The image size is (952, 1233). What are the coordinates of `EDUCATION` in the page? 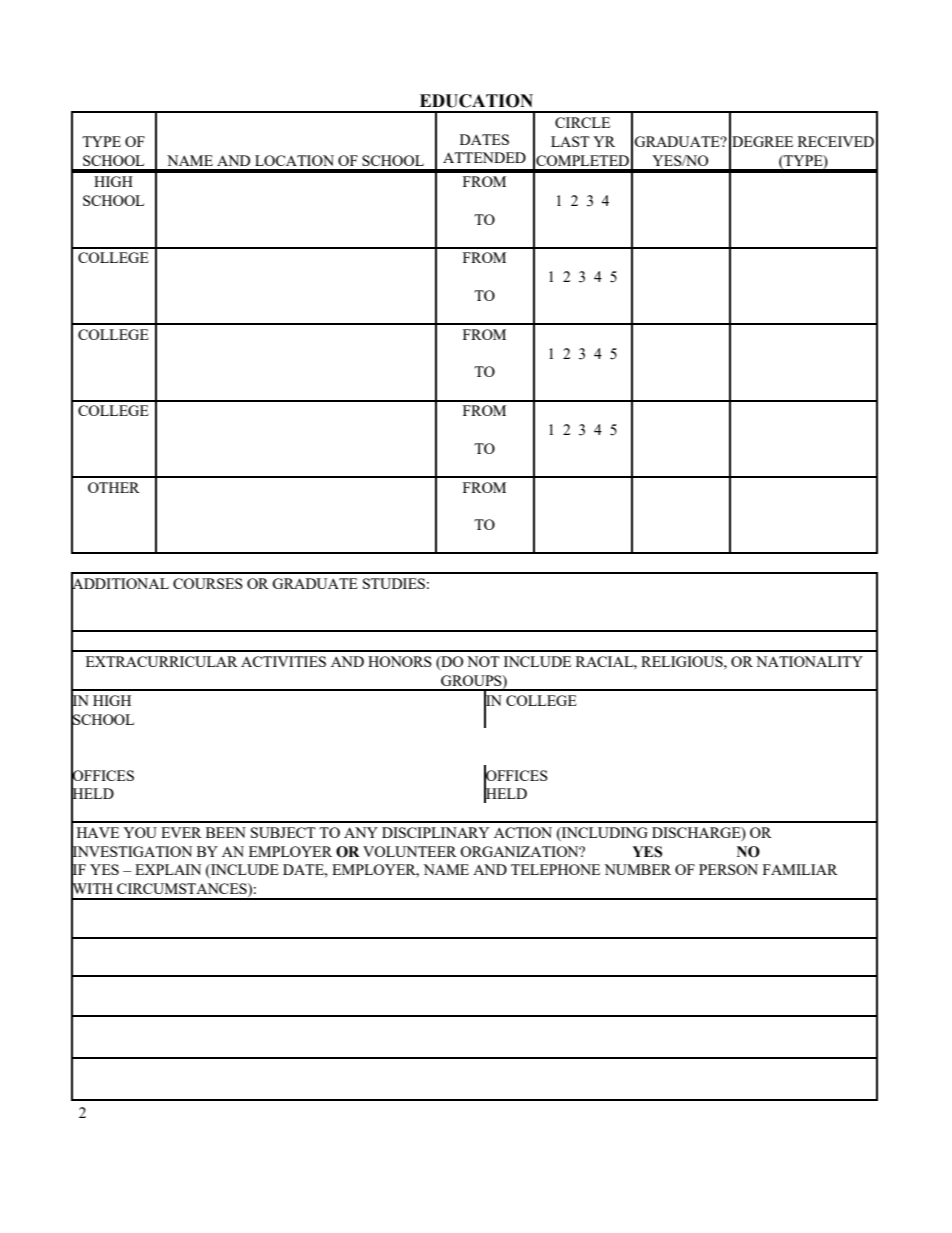 It's located at (476, 101).
